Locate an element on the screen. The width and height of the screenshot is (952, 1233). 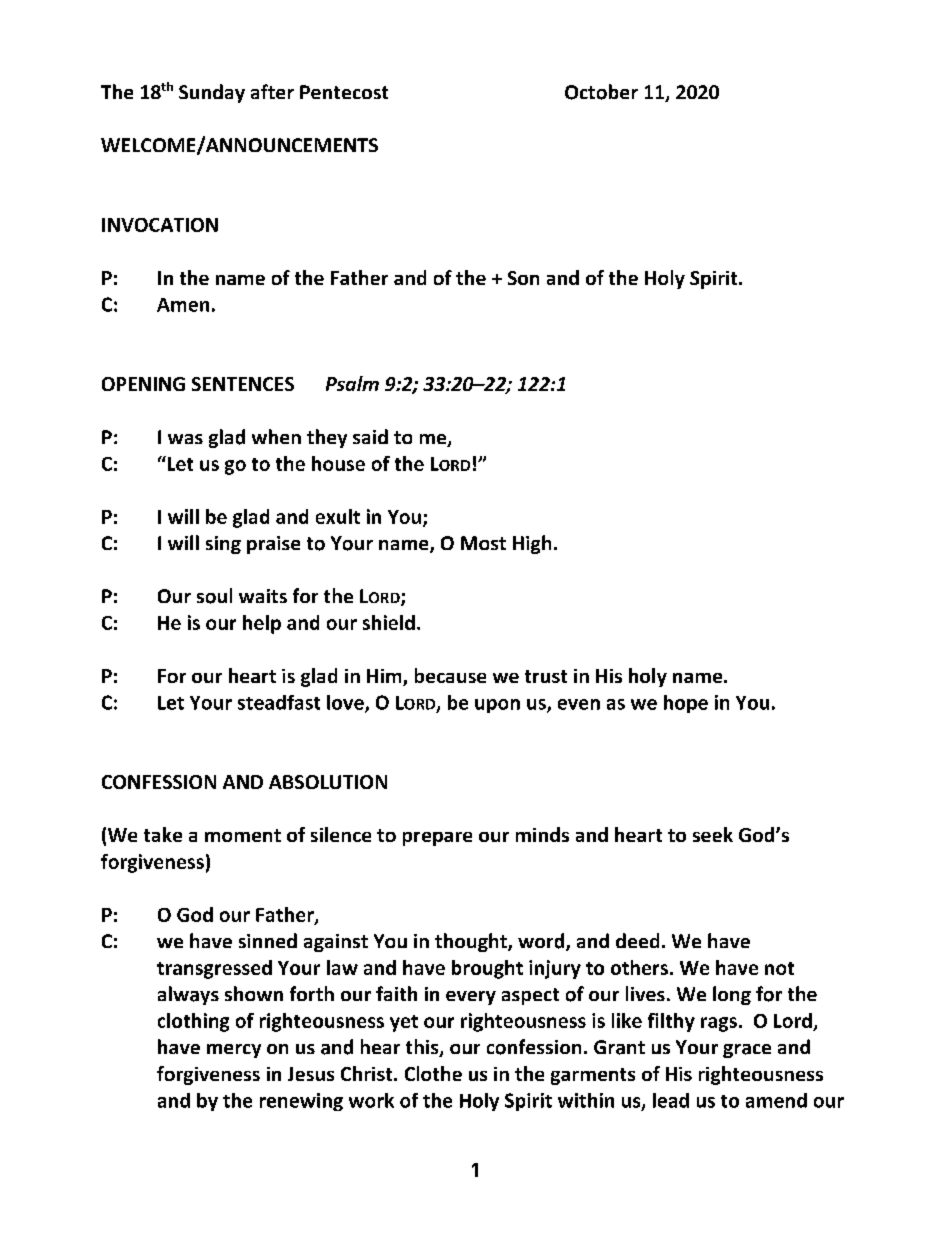
October is located at coordinates (601, 92).
